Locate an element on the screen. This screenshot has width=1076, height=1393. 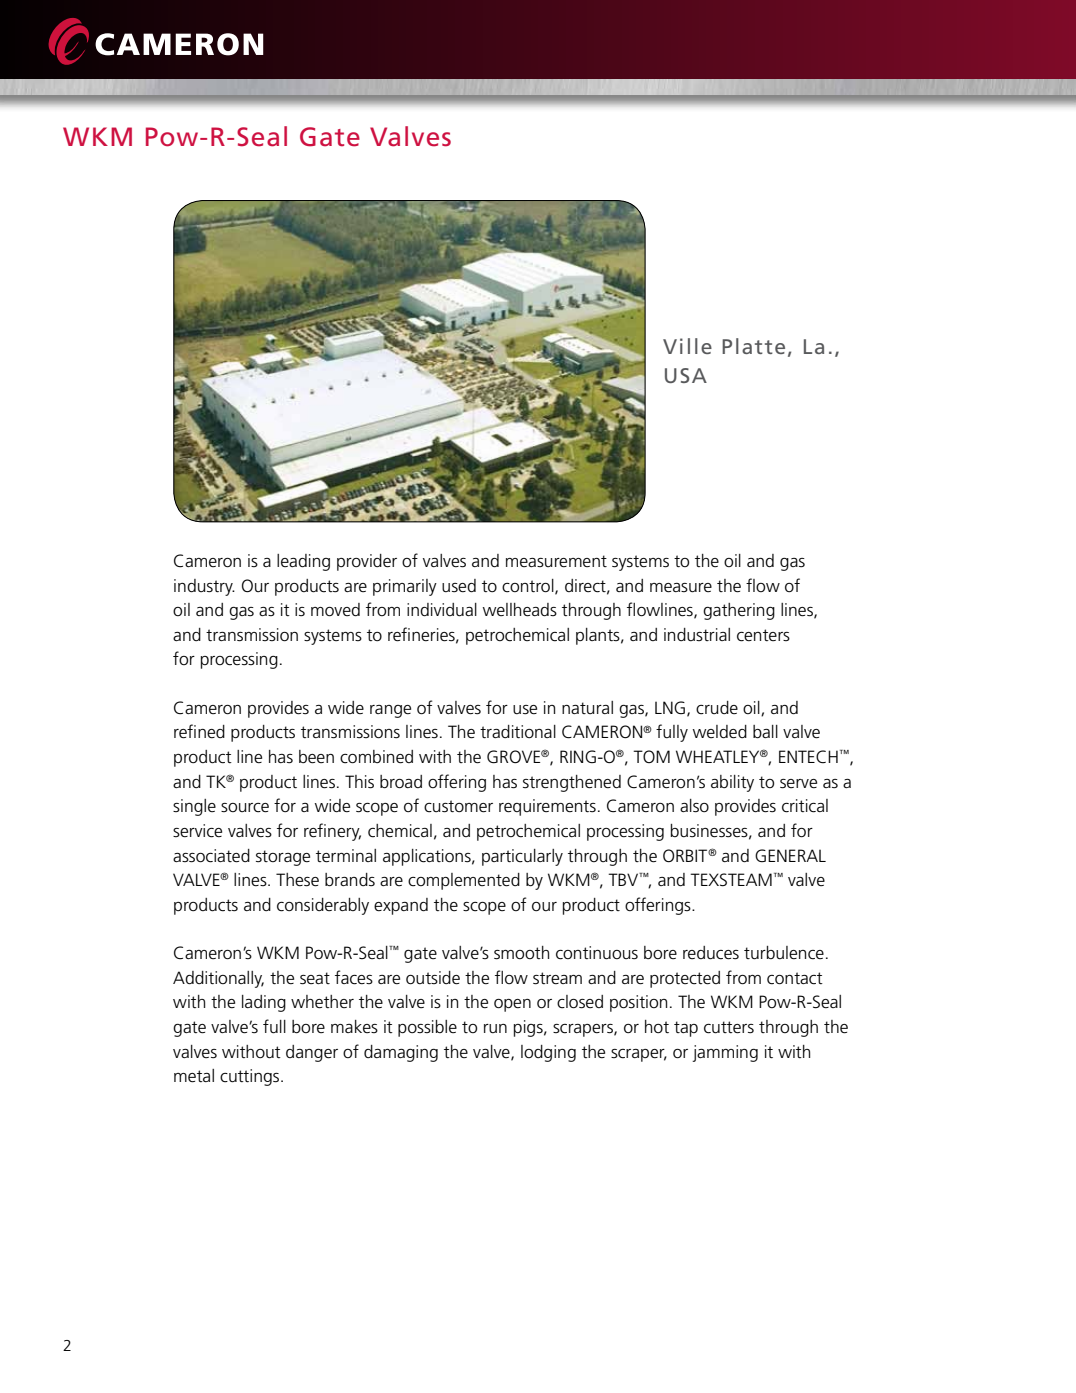
run is located at coordinates (495, 1028).
